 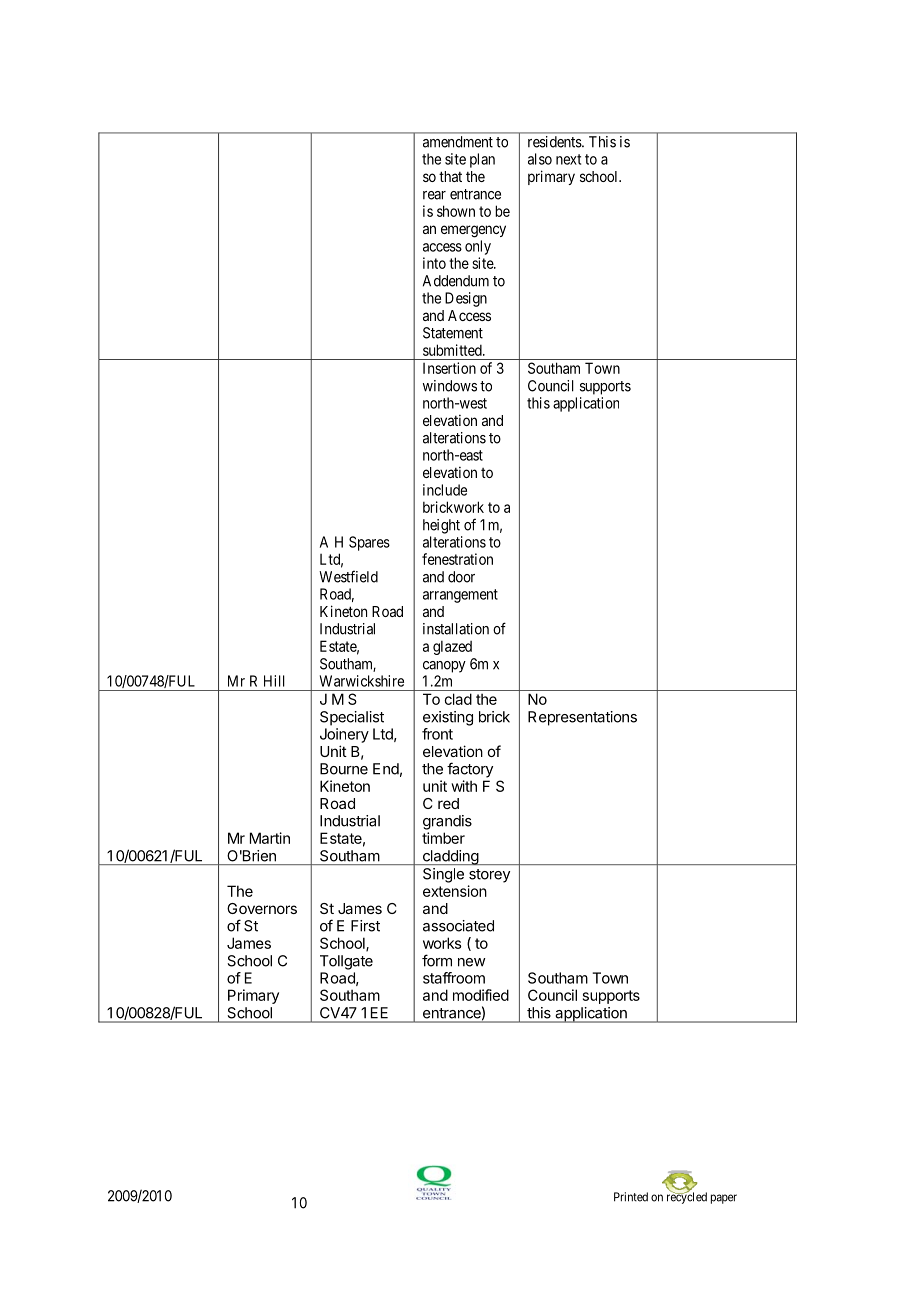 I want to click on Printed, so click(x=631, y=1197).
